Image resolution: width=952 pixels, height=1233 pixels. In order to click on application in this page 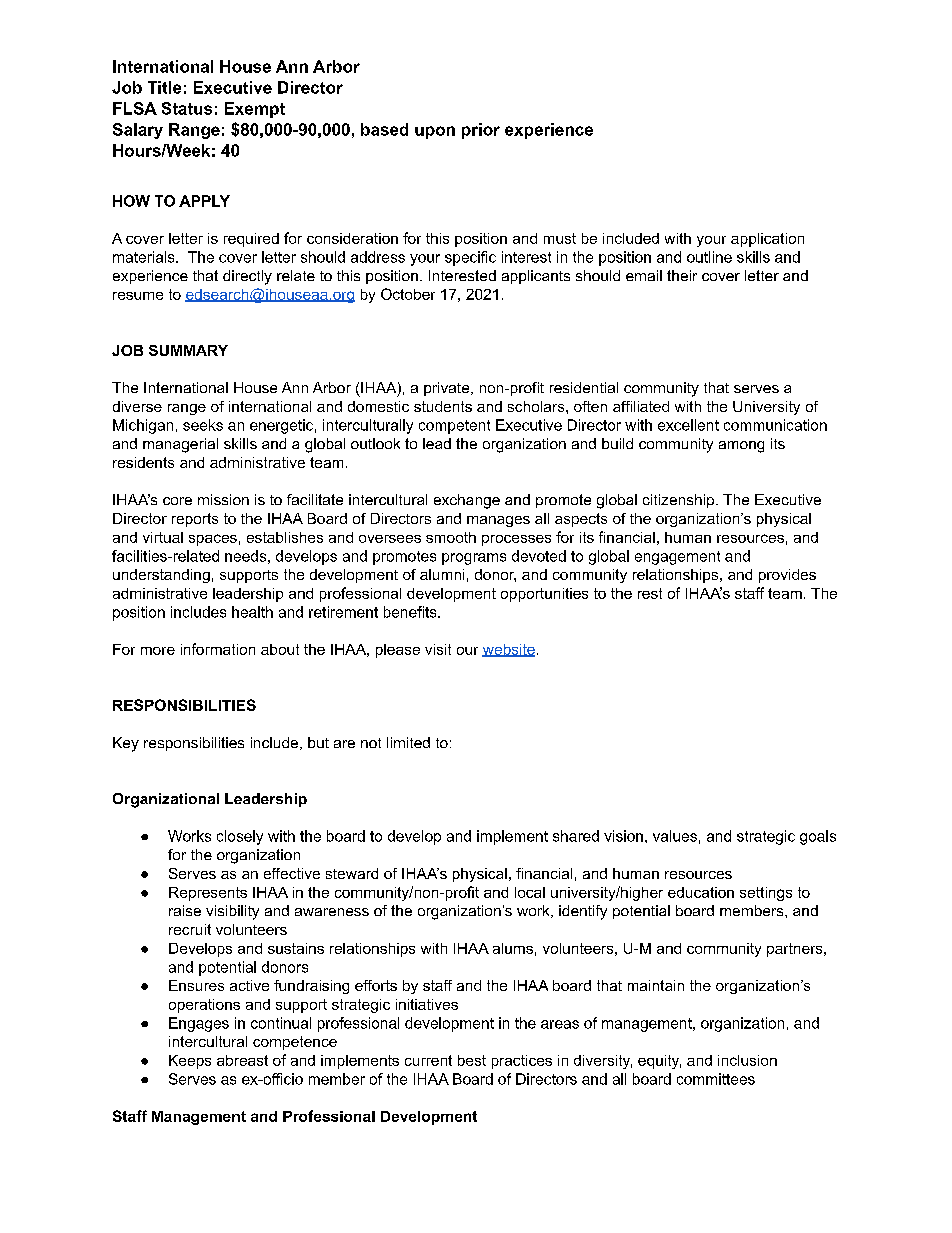, I will do `click(767, 240)`.
